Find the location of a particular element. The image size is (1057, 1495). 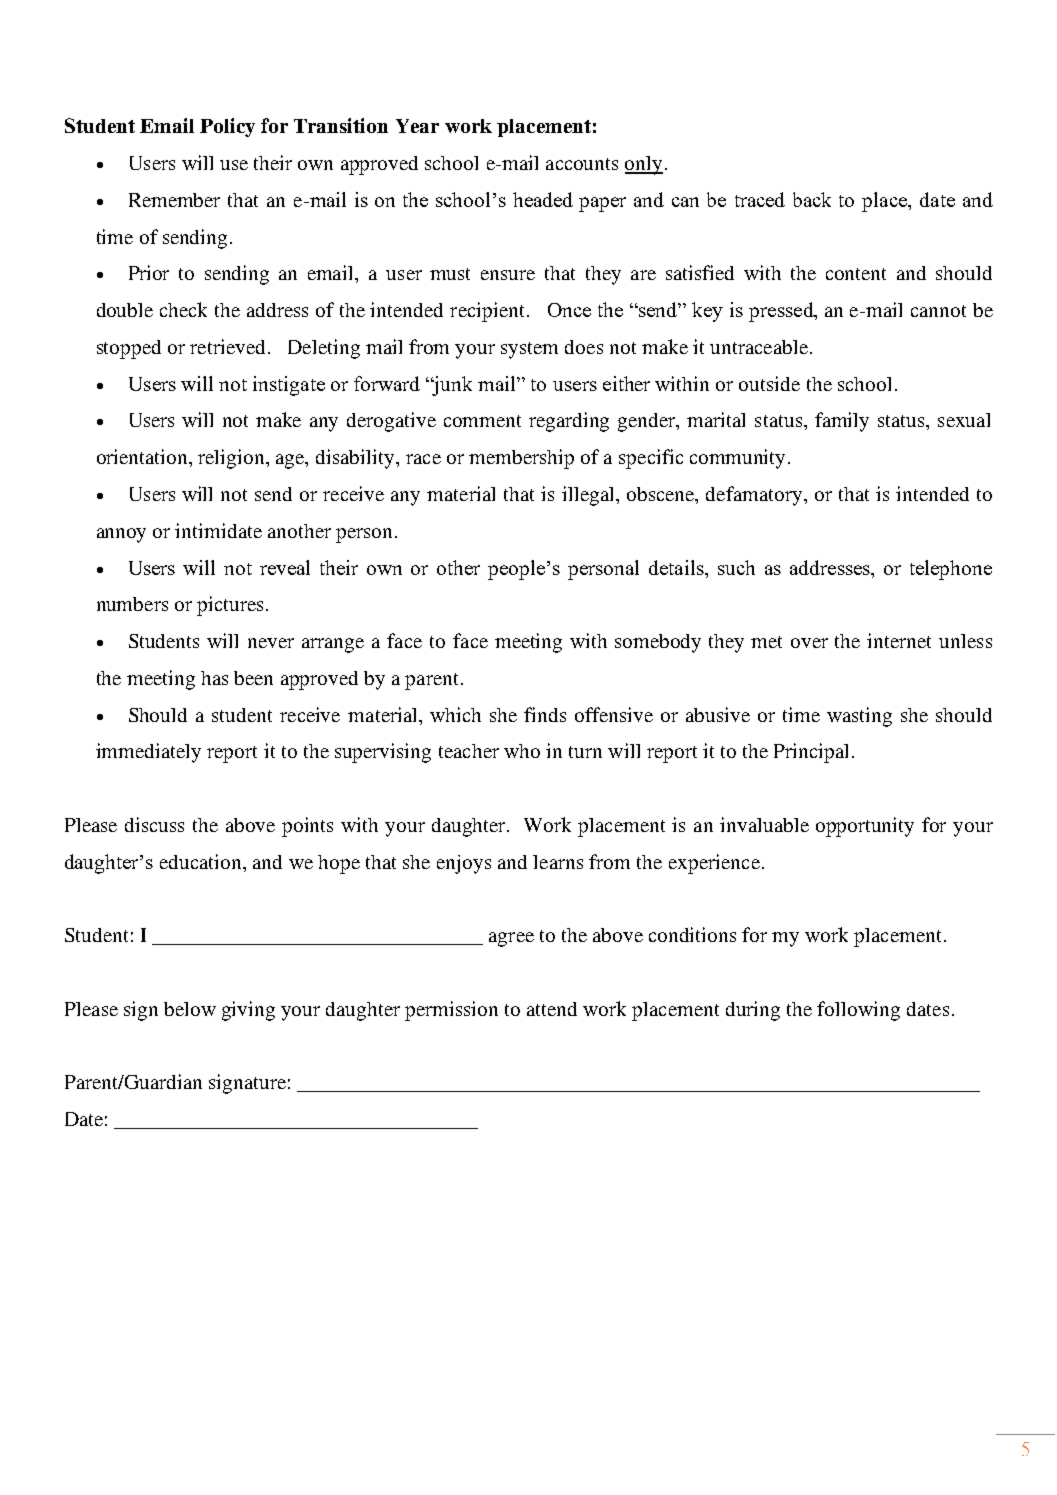

retrieved is located at coordinates (227, 346).
